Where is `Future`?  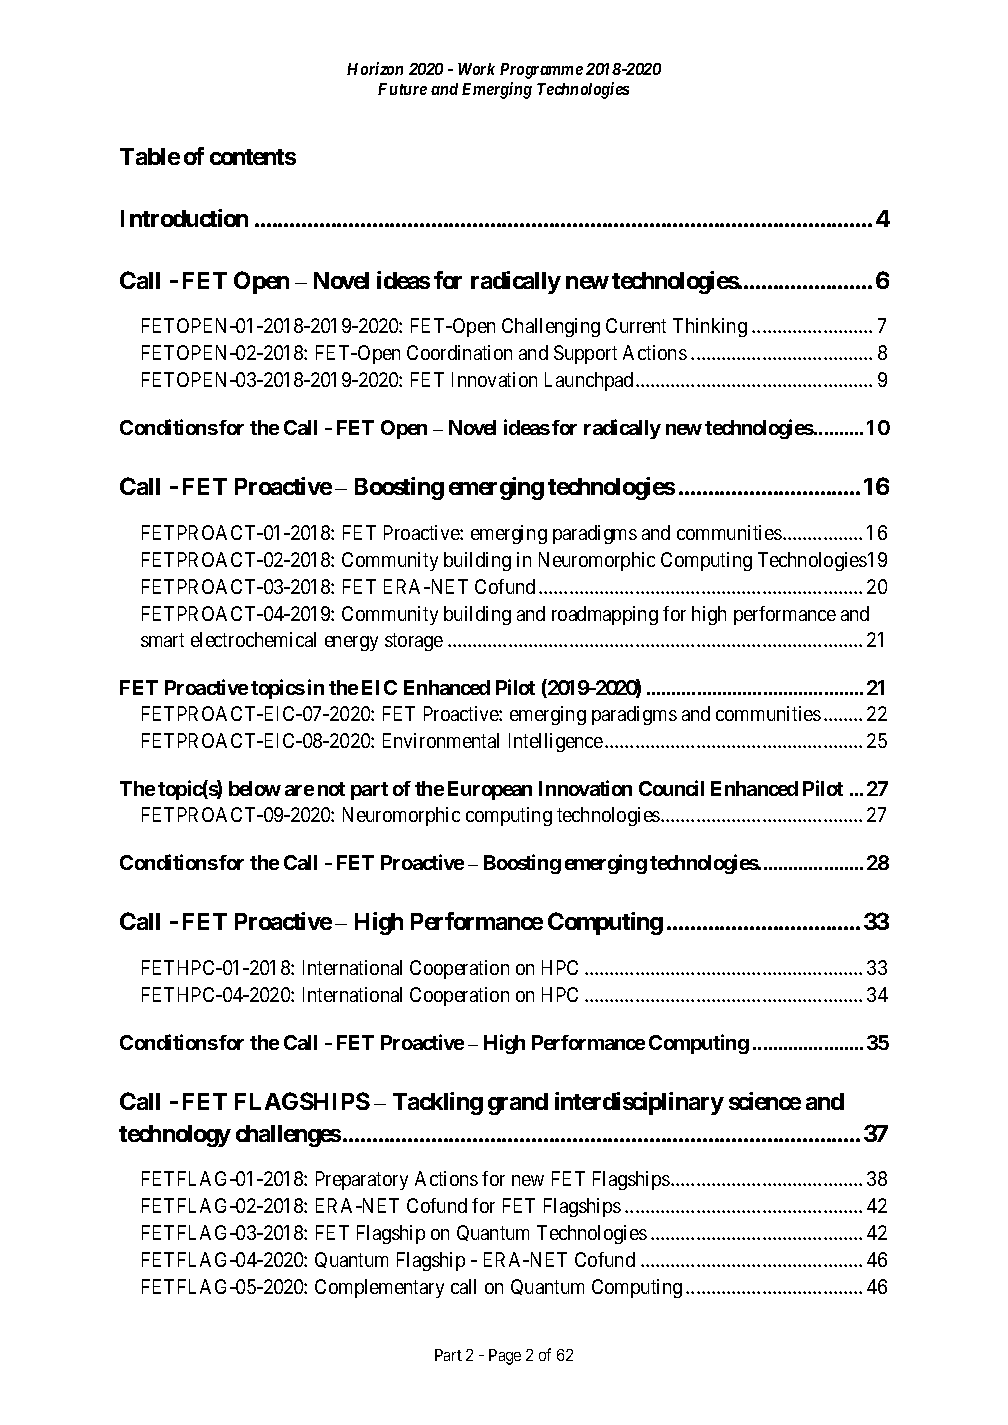
Future is located at coordinates (402, 89).
